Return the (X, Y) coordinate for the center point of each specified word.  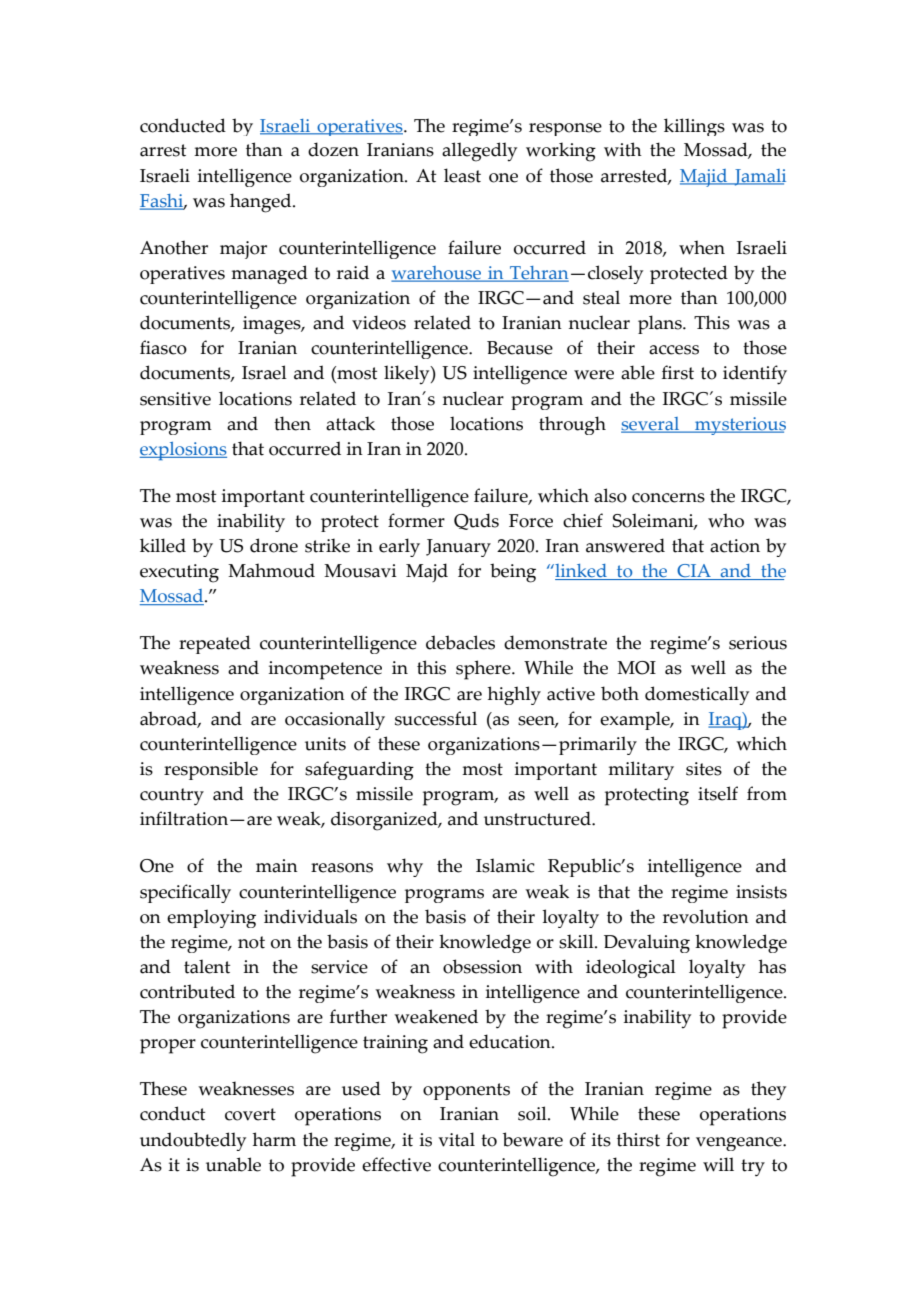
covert (250, 1114)
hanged (262, 203)
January (458, 548)
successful (436, 718)
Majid (705, 178)
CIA (694, 572)
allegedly (479, 152)
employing (211, 918)
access (674, 350)
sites (704, 769)
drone (274, 545)
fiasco (163, 347)
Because (520, 348)
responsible (211, 770)
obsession (482, 966)
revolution (706, 916)
